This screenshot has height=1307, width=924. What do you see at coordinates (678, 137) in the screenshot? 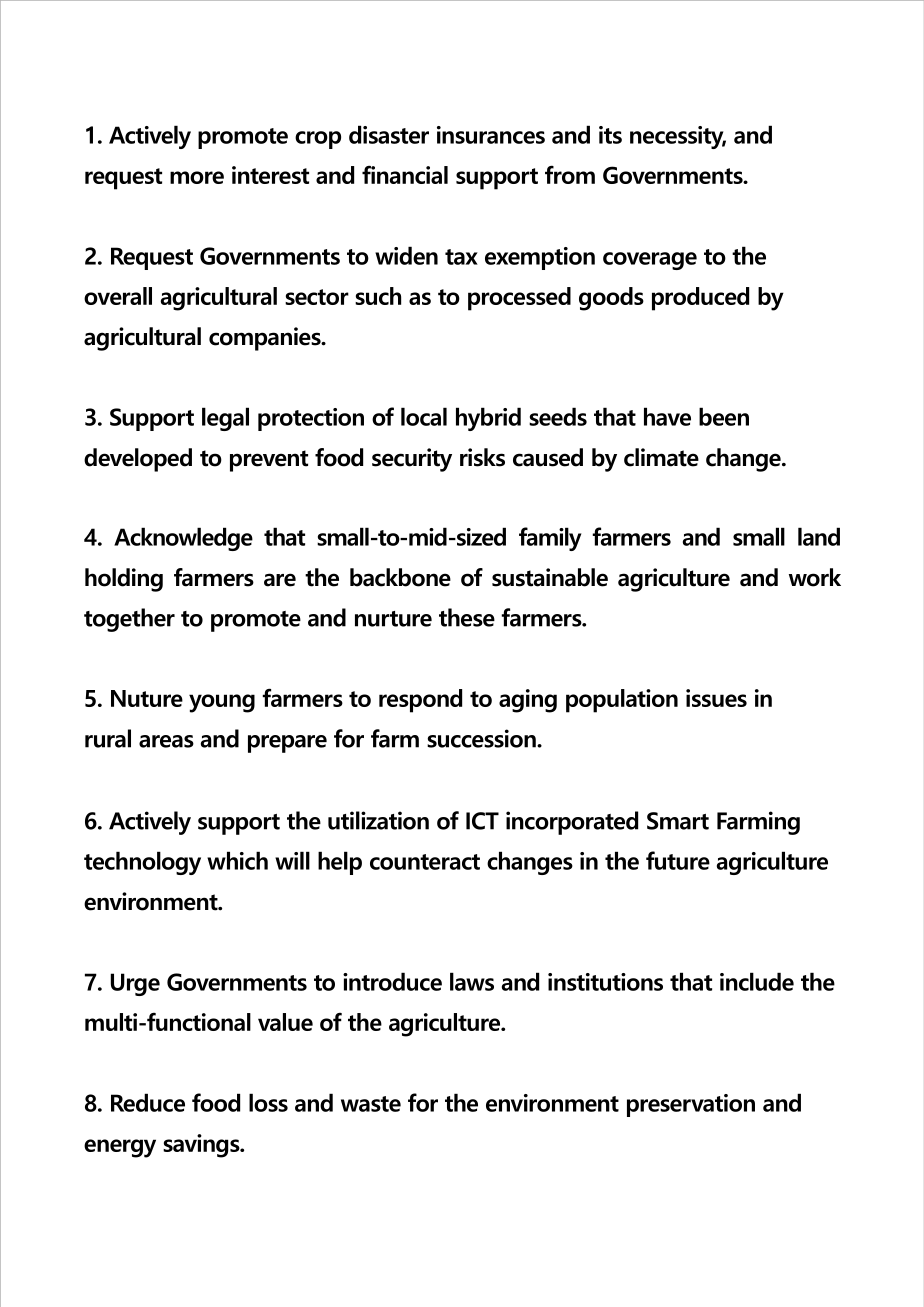
I see `necessity` at bounding box center [678, 137].
